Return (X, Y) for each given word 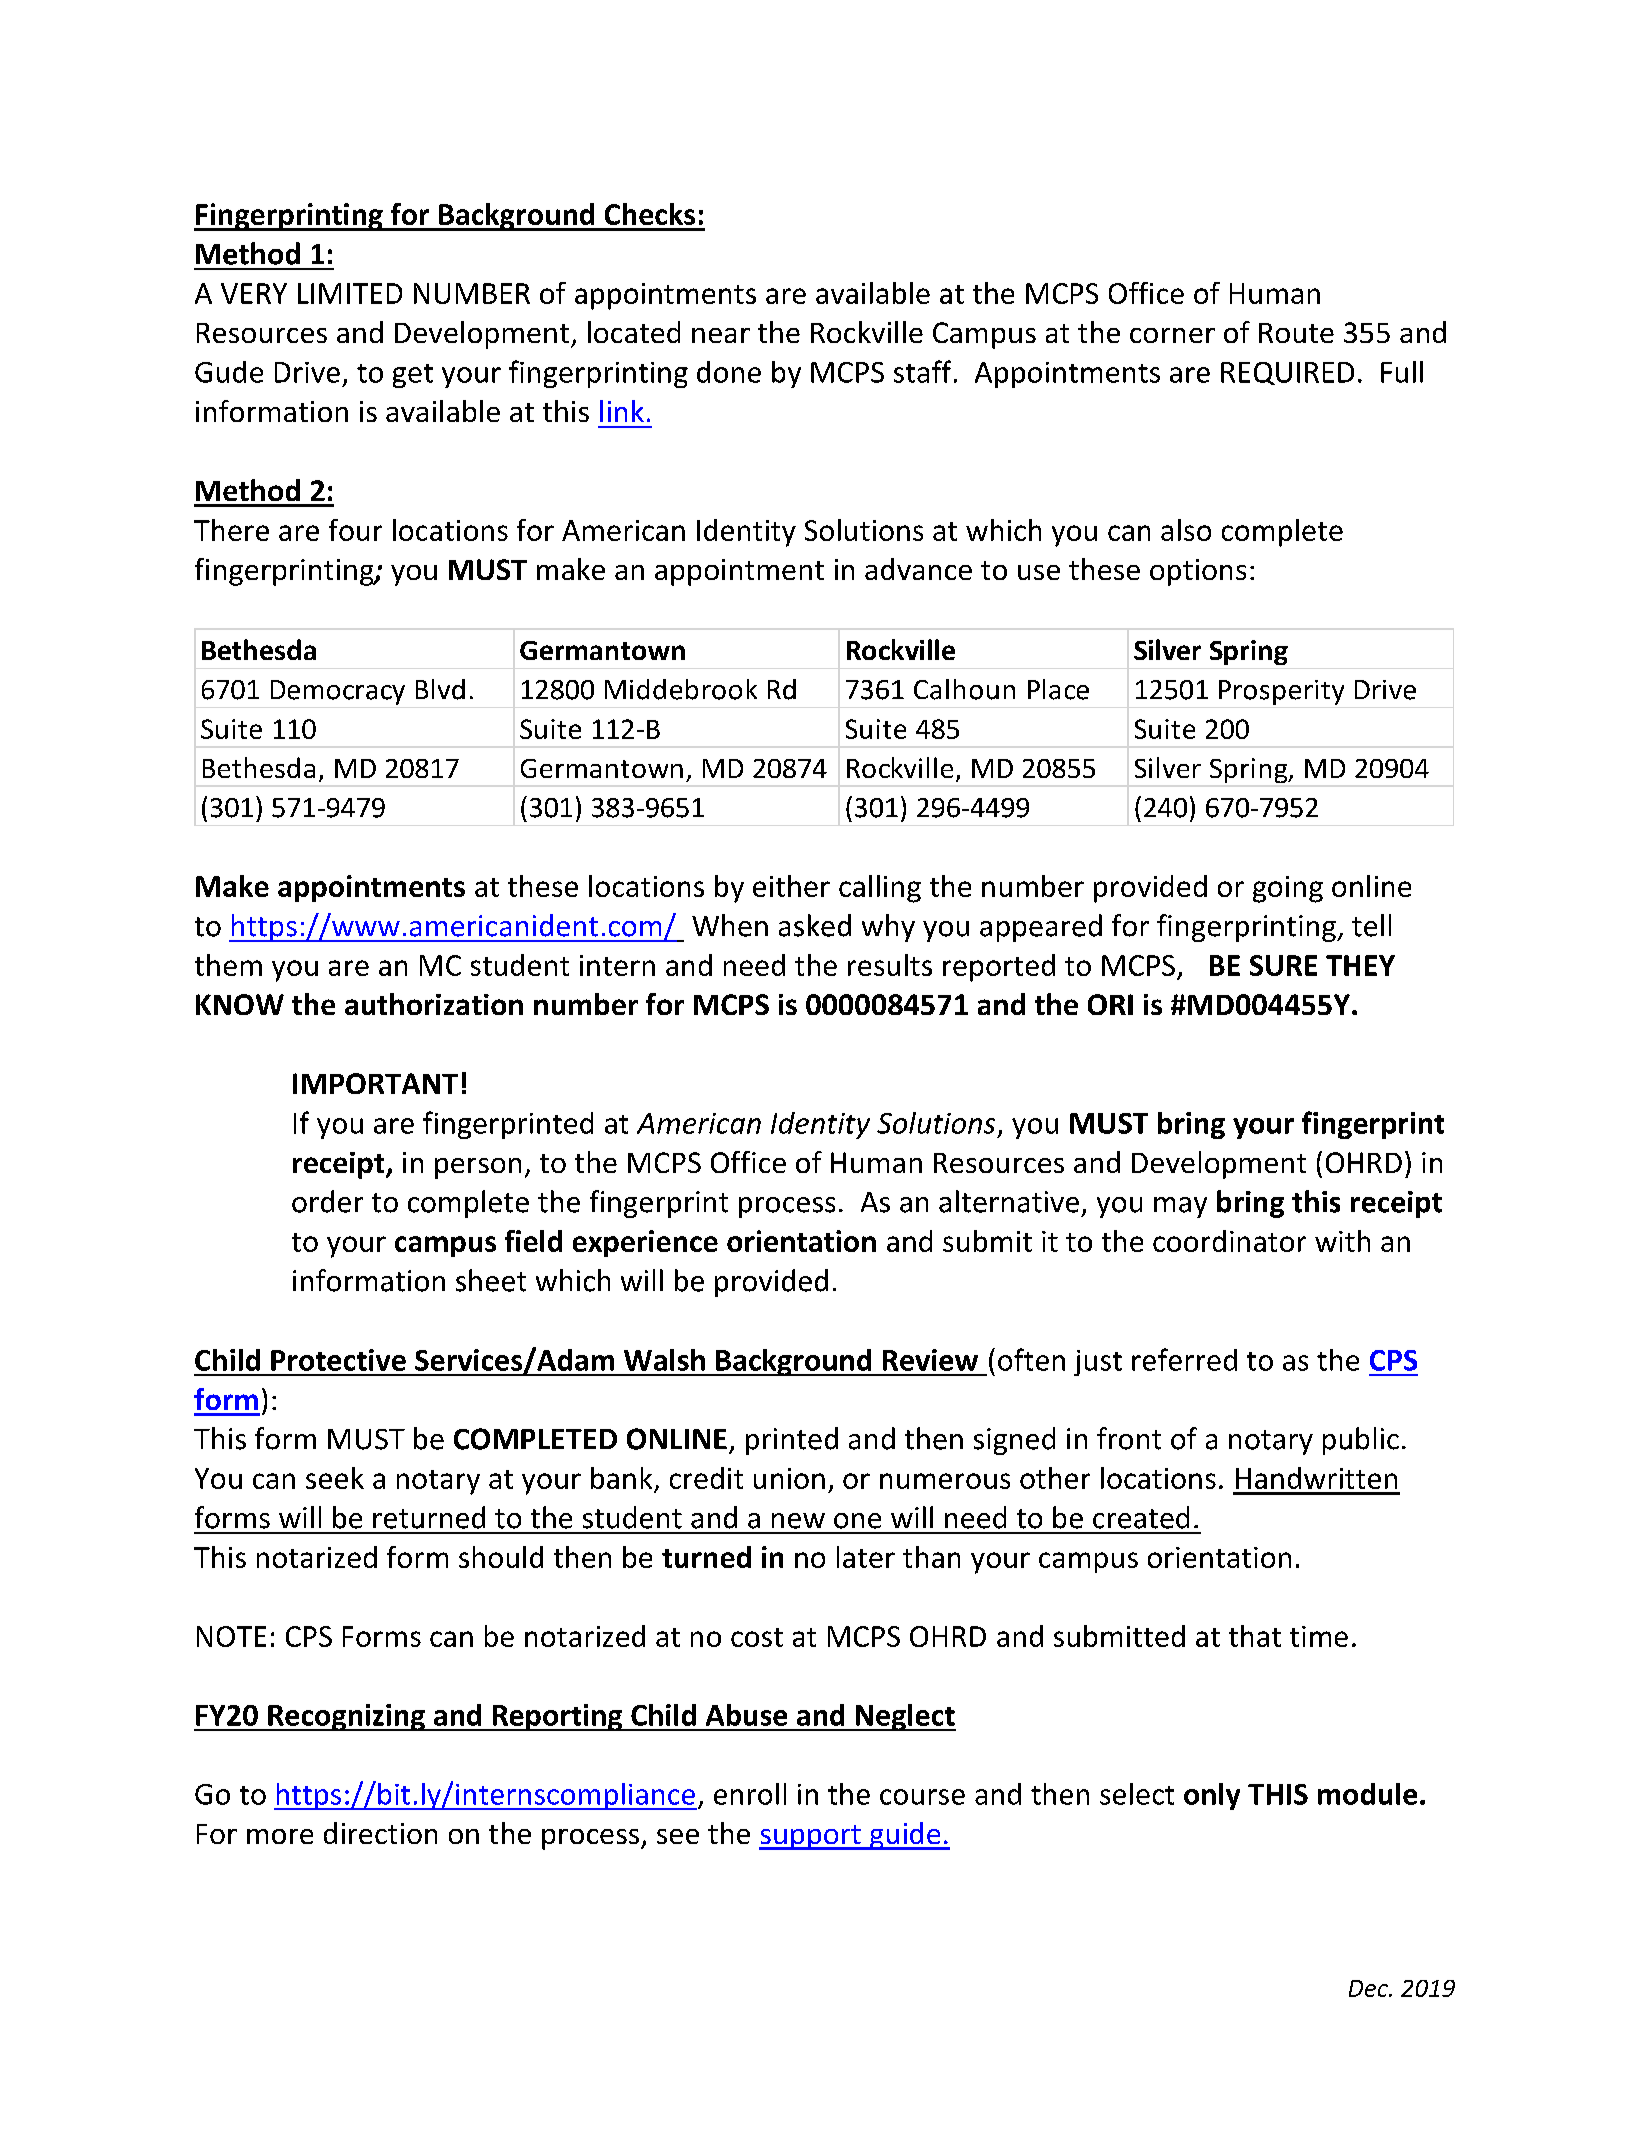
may (1180, 1207)
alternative (1009, 1201)
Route (1296, 333)
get (413, 376)
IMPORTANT (375, 1083)
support (811, 1837)
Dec (1369, 1988)
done (729, 372)
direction (380, 1833)
